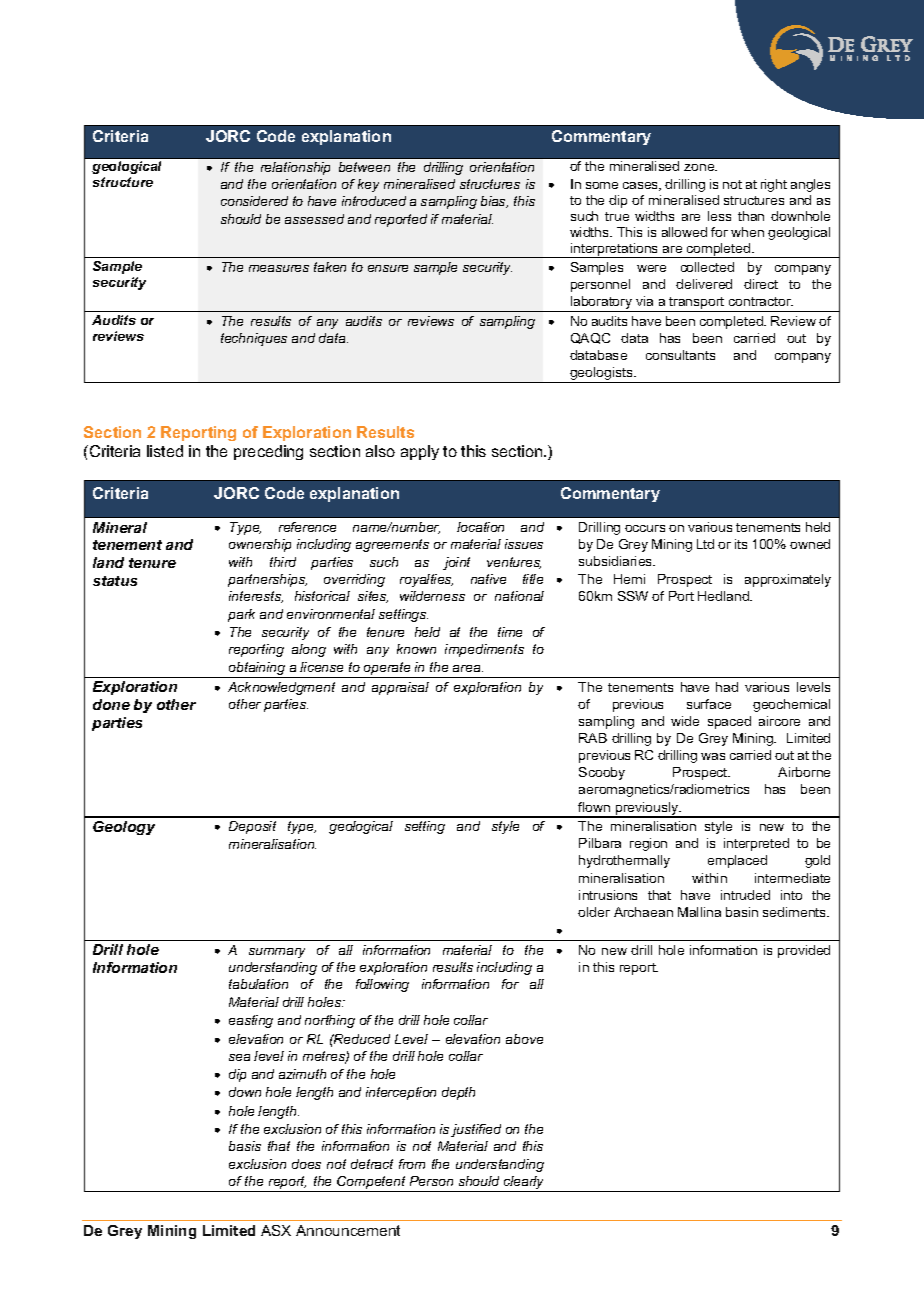  Describe the element at coordinates (804, 951) in the document. I see `provided` at that location.
